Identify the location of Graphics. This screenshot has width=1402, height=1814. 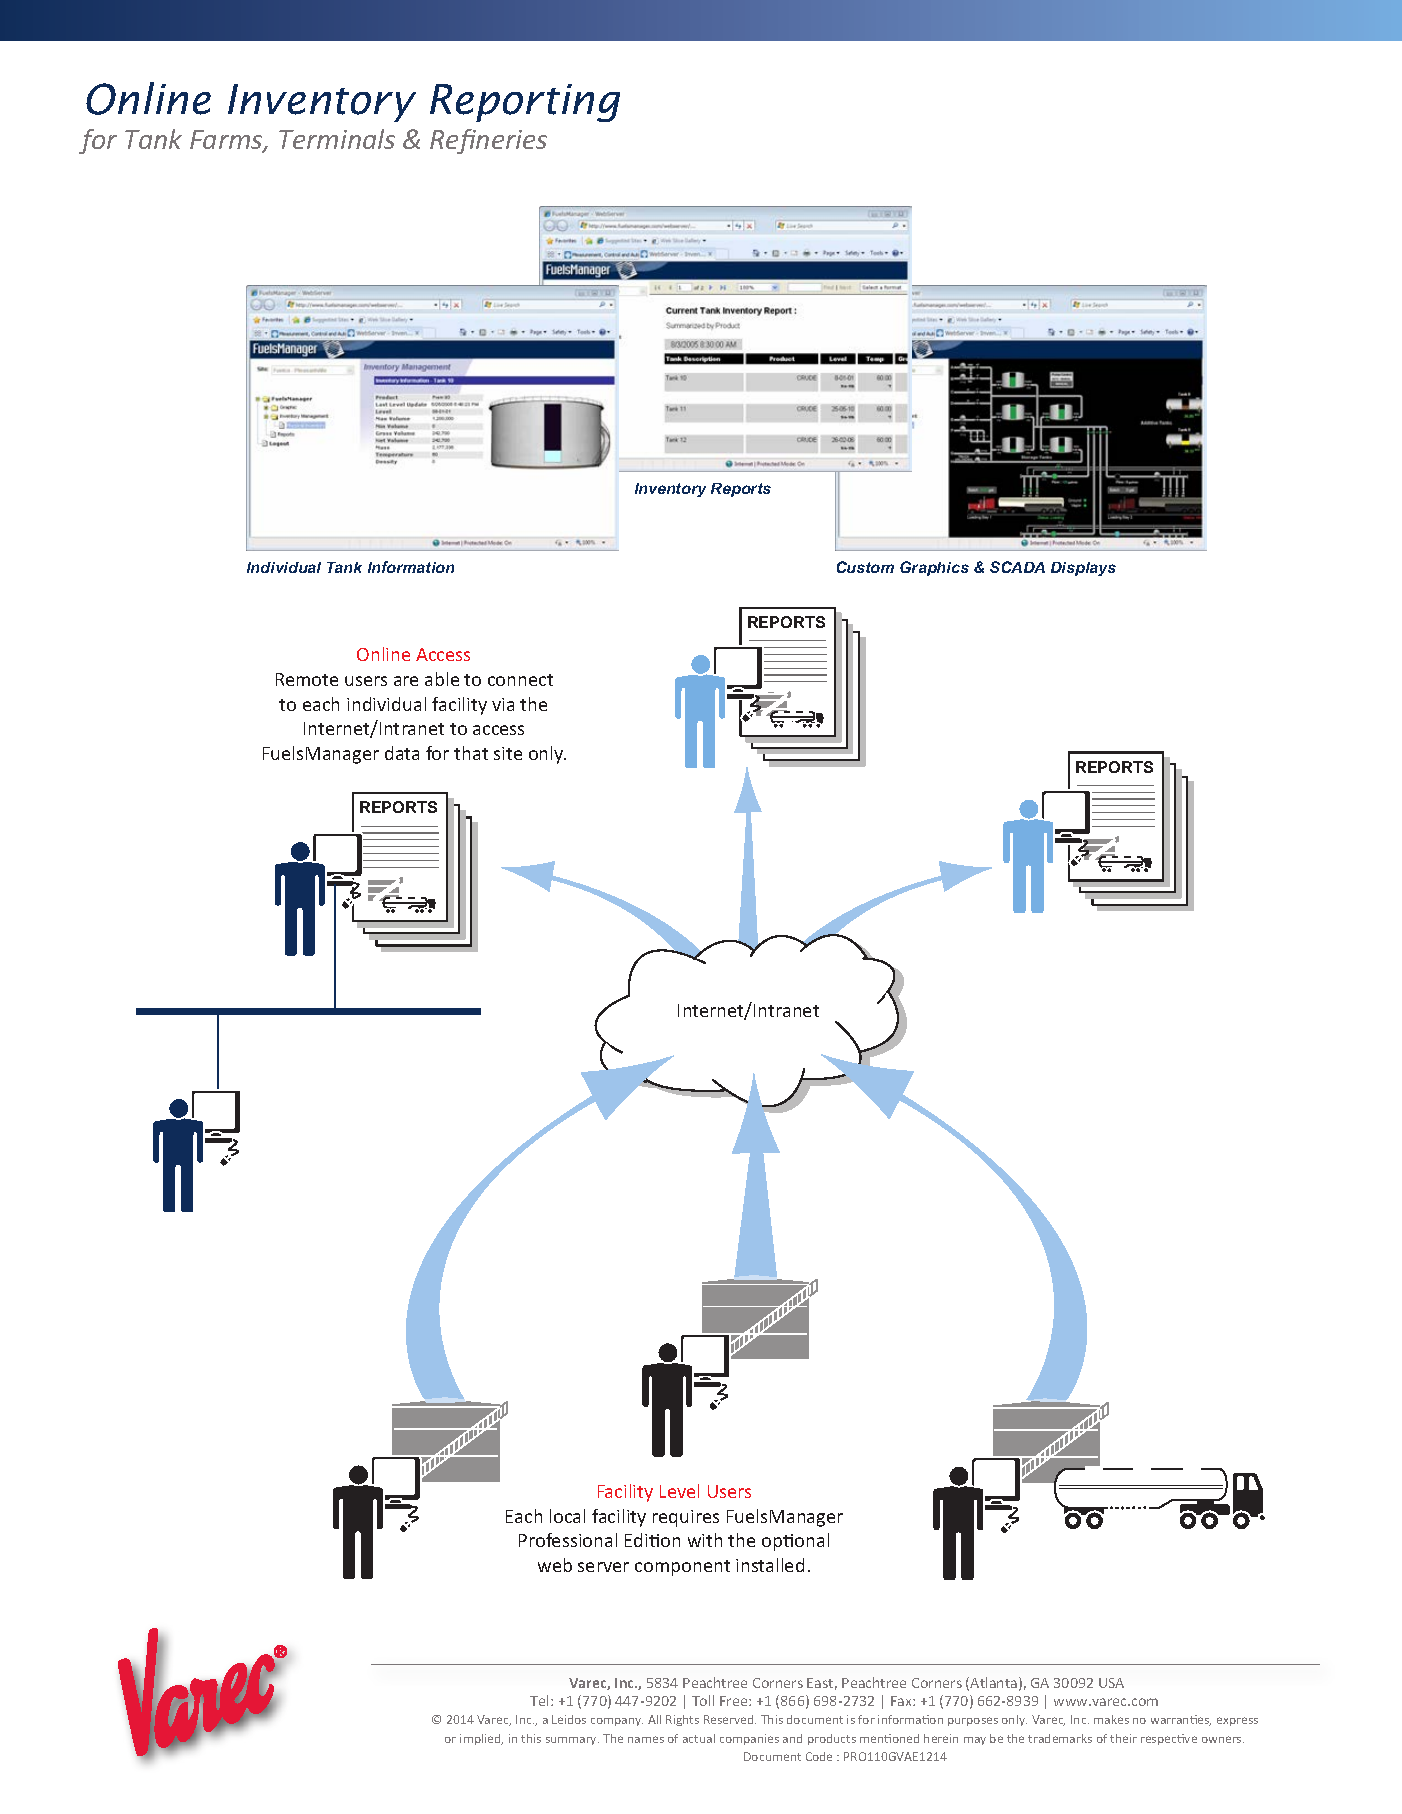
(934, 568).
